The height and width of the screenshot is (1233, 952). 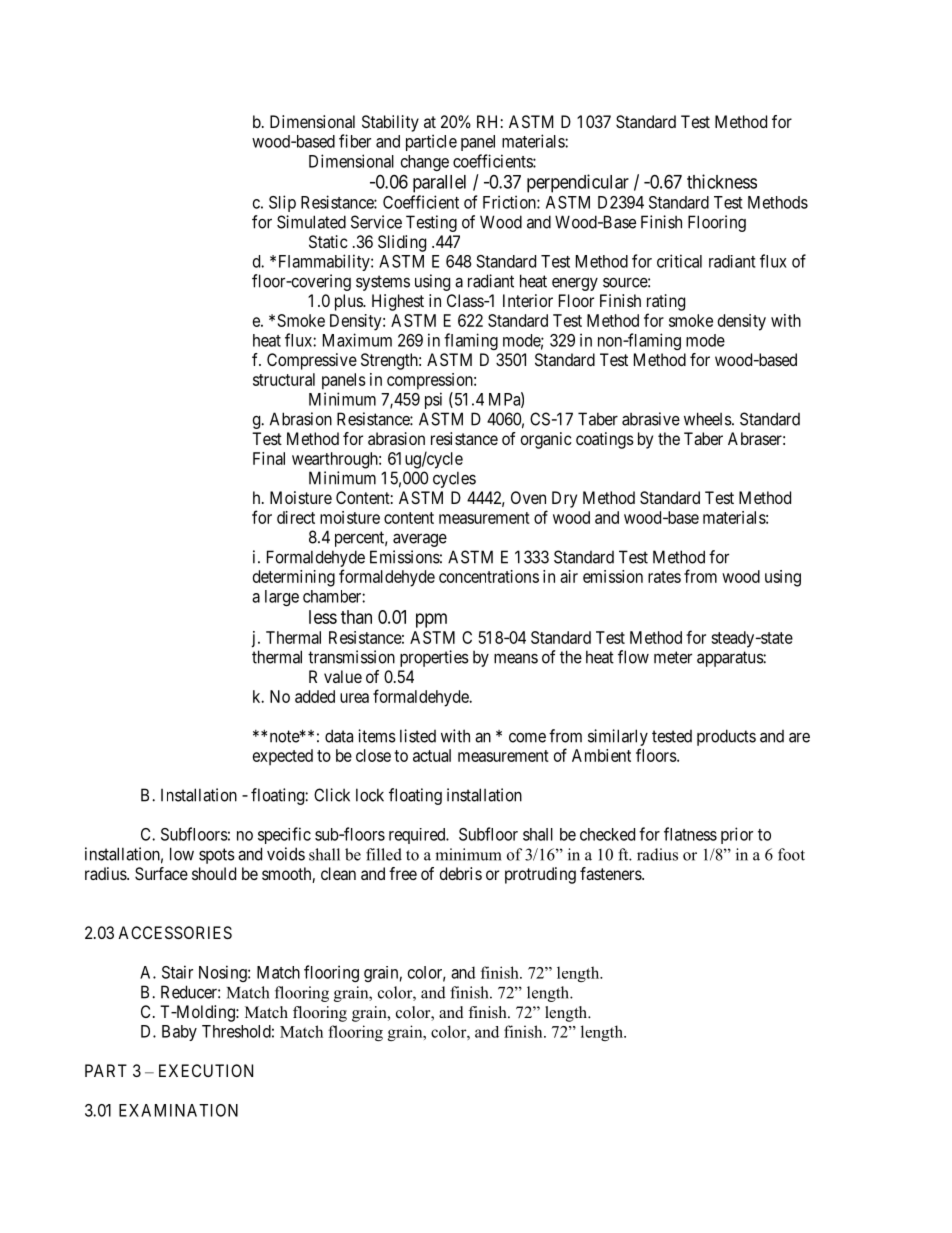 What do you see at coordinates (722, 181) in the screenshot?
I see `thickness` at bounding box center [722, 181].
